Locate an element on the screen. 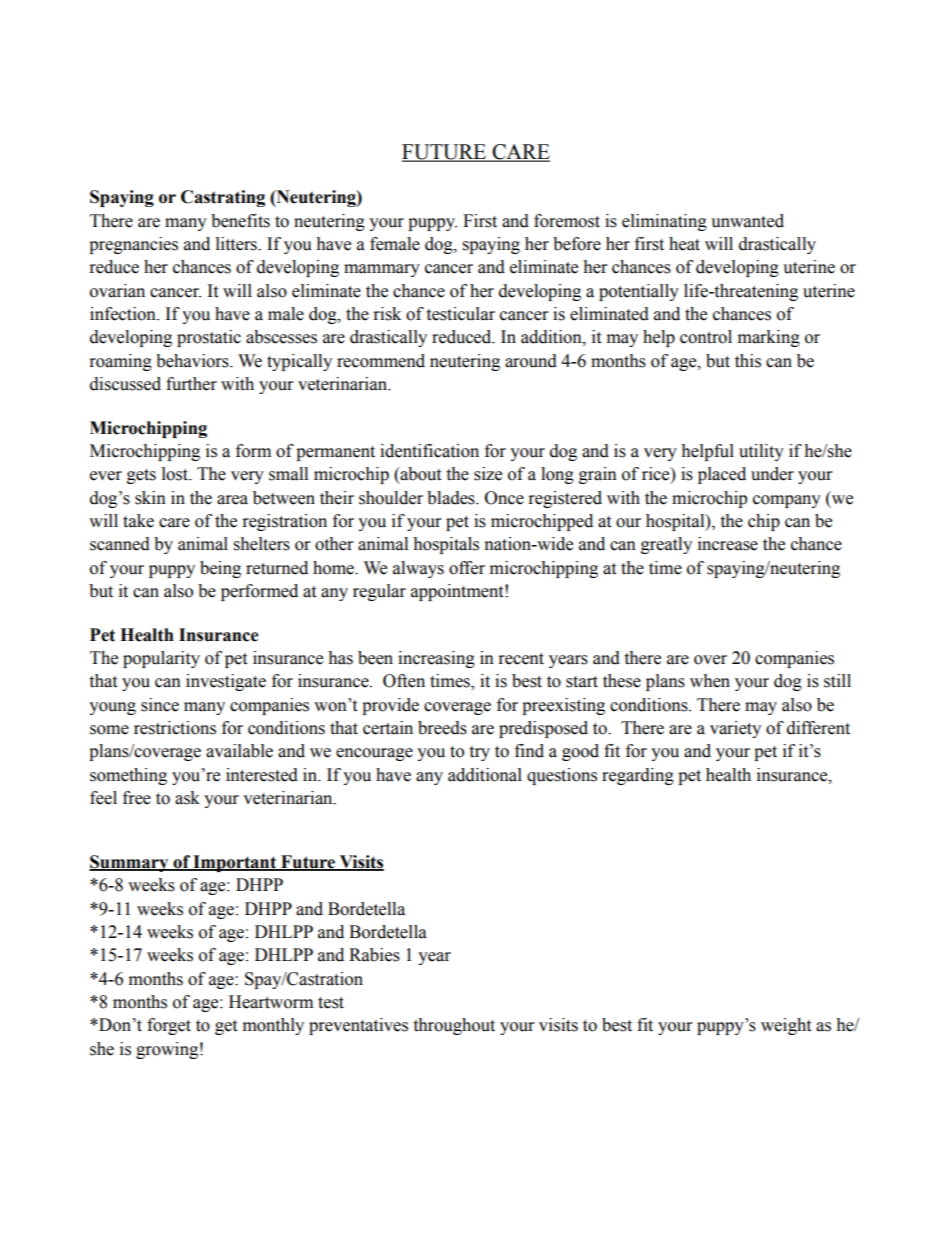 The image size is (952, 1233). forget is located at coordinates (169, 1026).
